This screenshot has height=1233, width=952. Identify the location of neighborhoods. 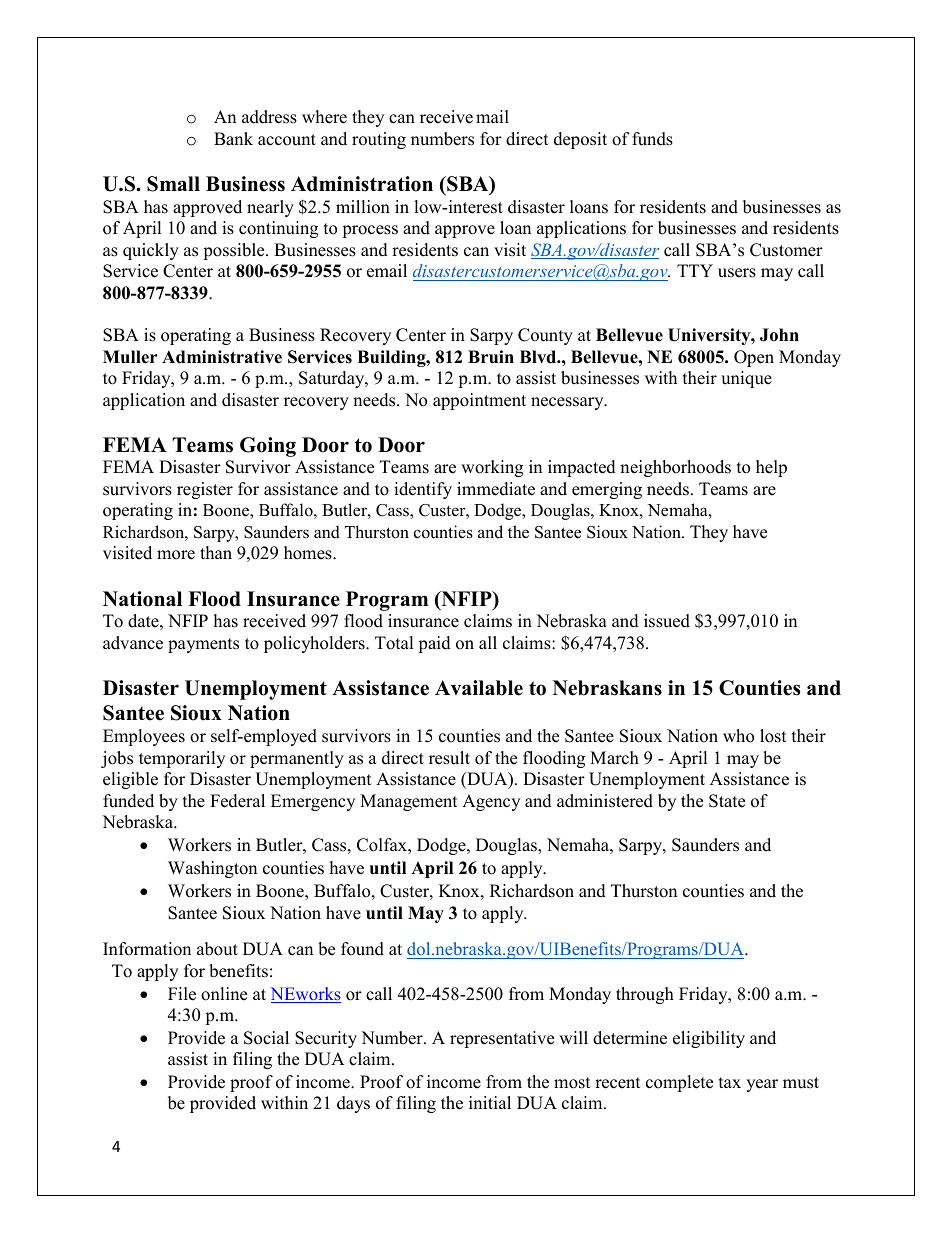
(675, 468).
